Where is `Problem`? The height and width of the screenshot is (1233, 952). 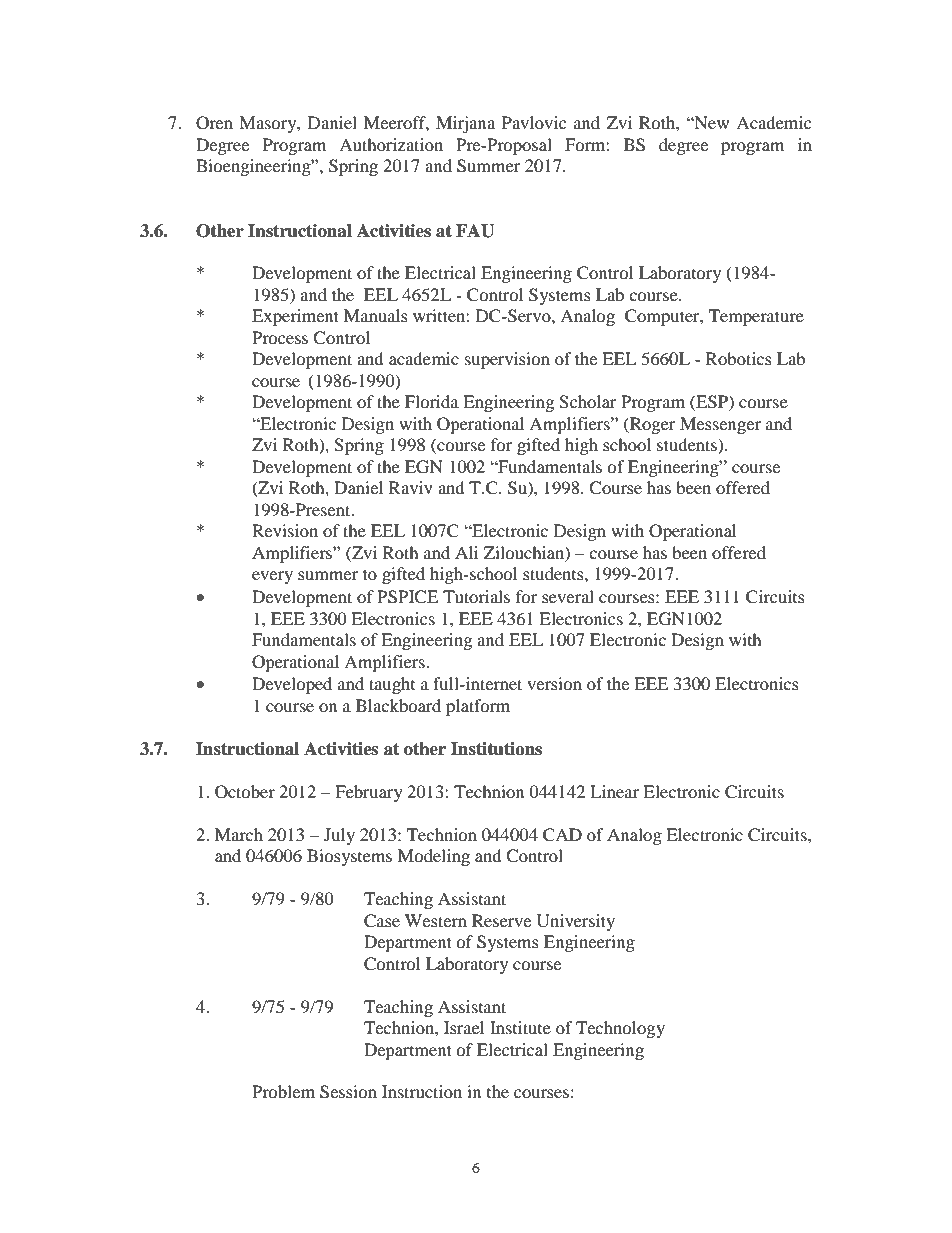
Problem is located at coordinates (283, 1091).
